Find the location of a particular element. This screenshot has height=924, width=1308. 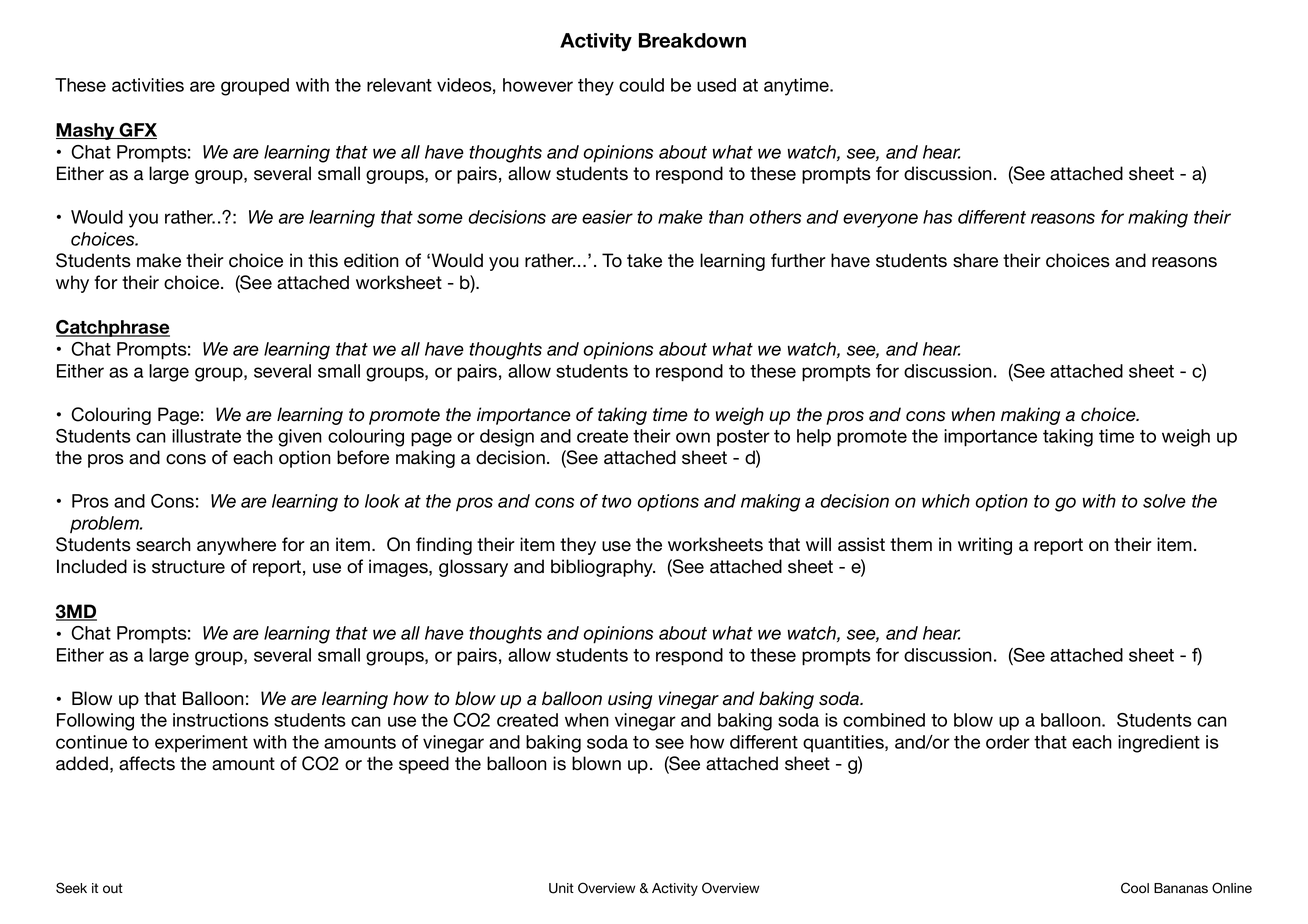

used is located at coordinates (716, 85).
